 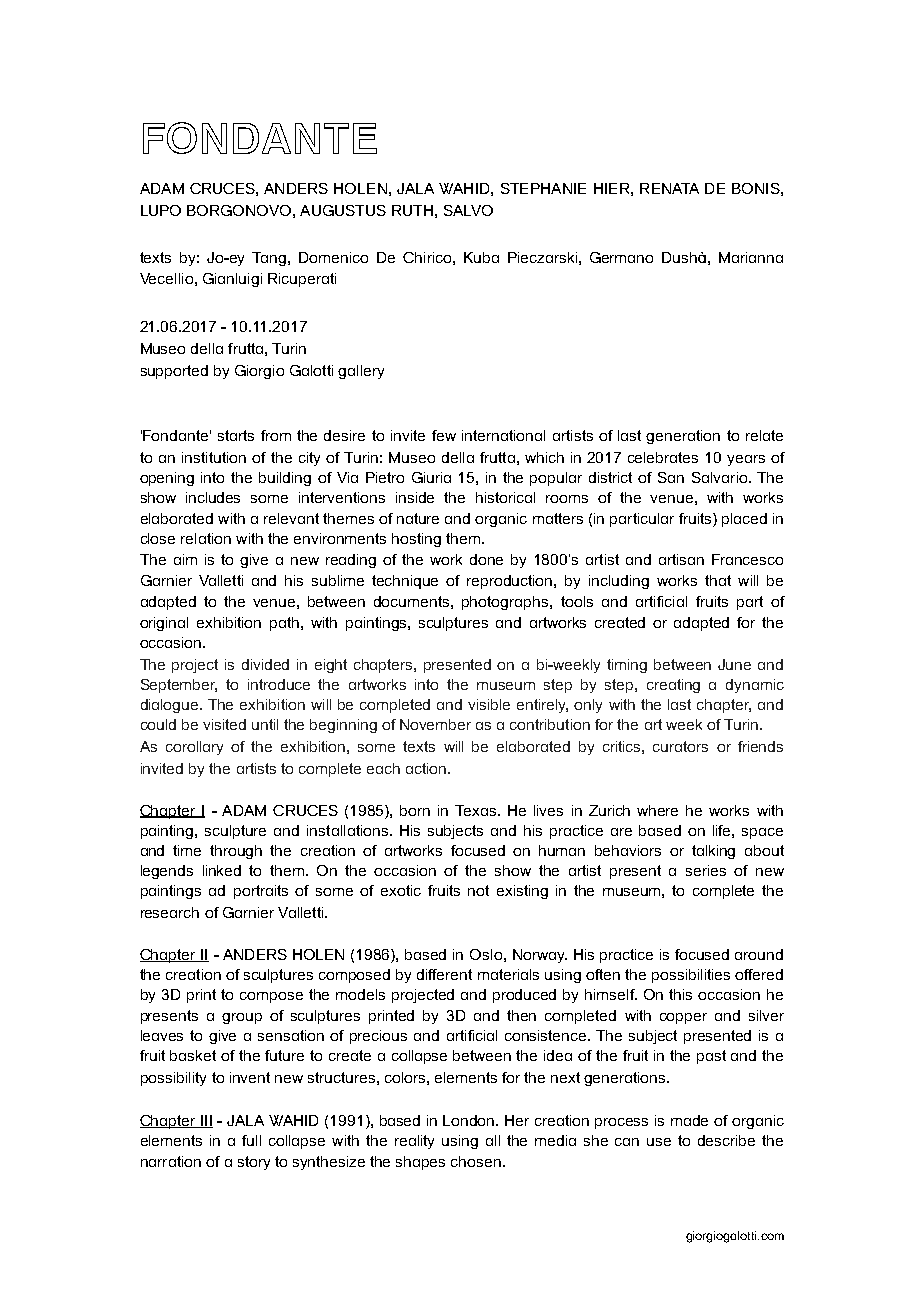 What do you see at coordinates (269, 259) in the page?
I see `Tang` at bounding box center [269, 259].
